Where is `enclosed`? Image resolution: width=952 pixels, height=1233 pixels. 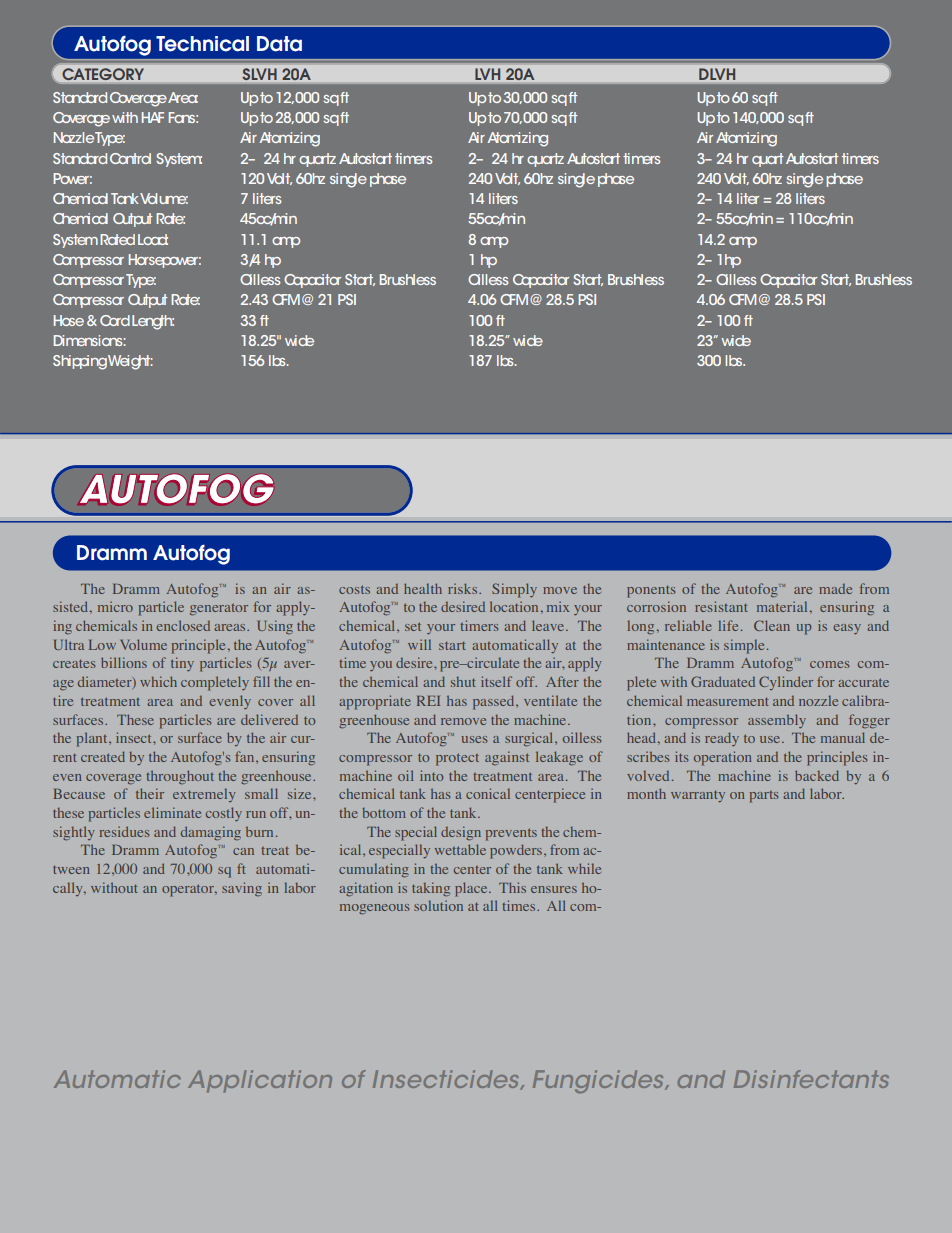
enclosed is located at coordinates (183, 625).
